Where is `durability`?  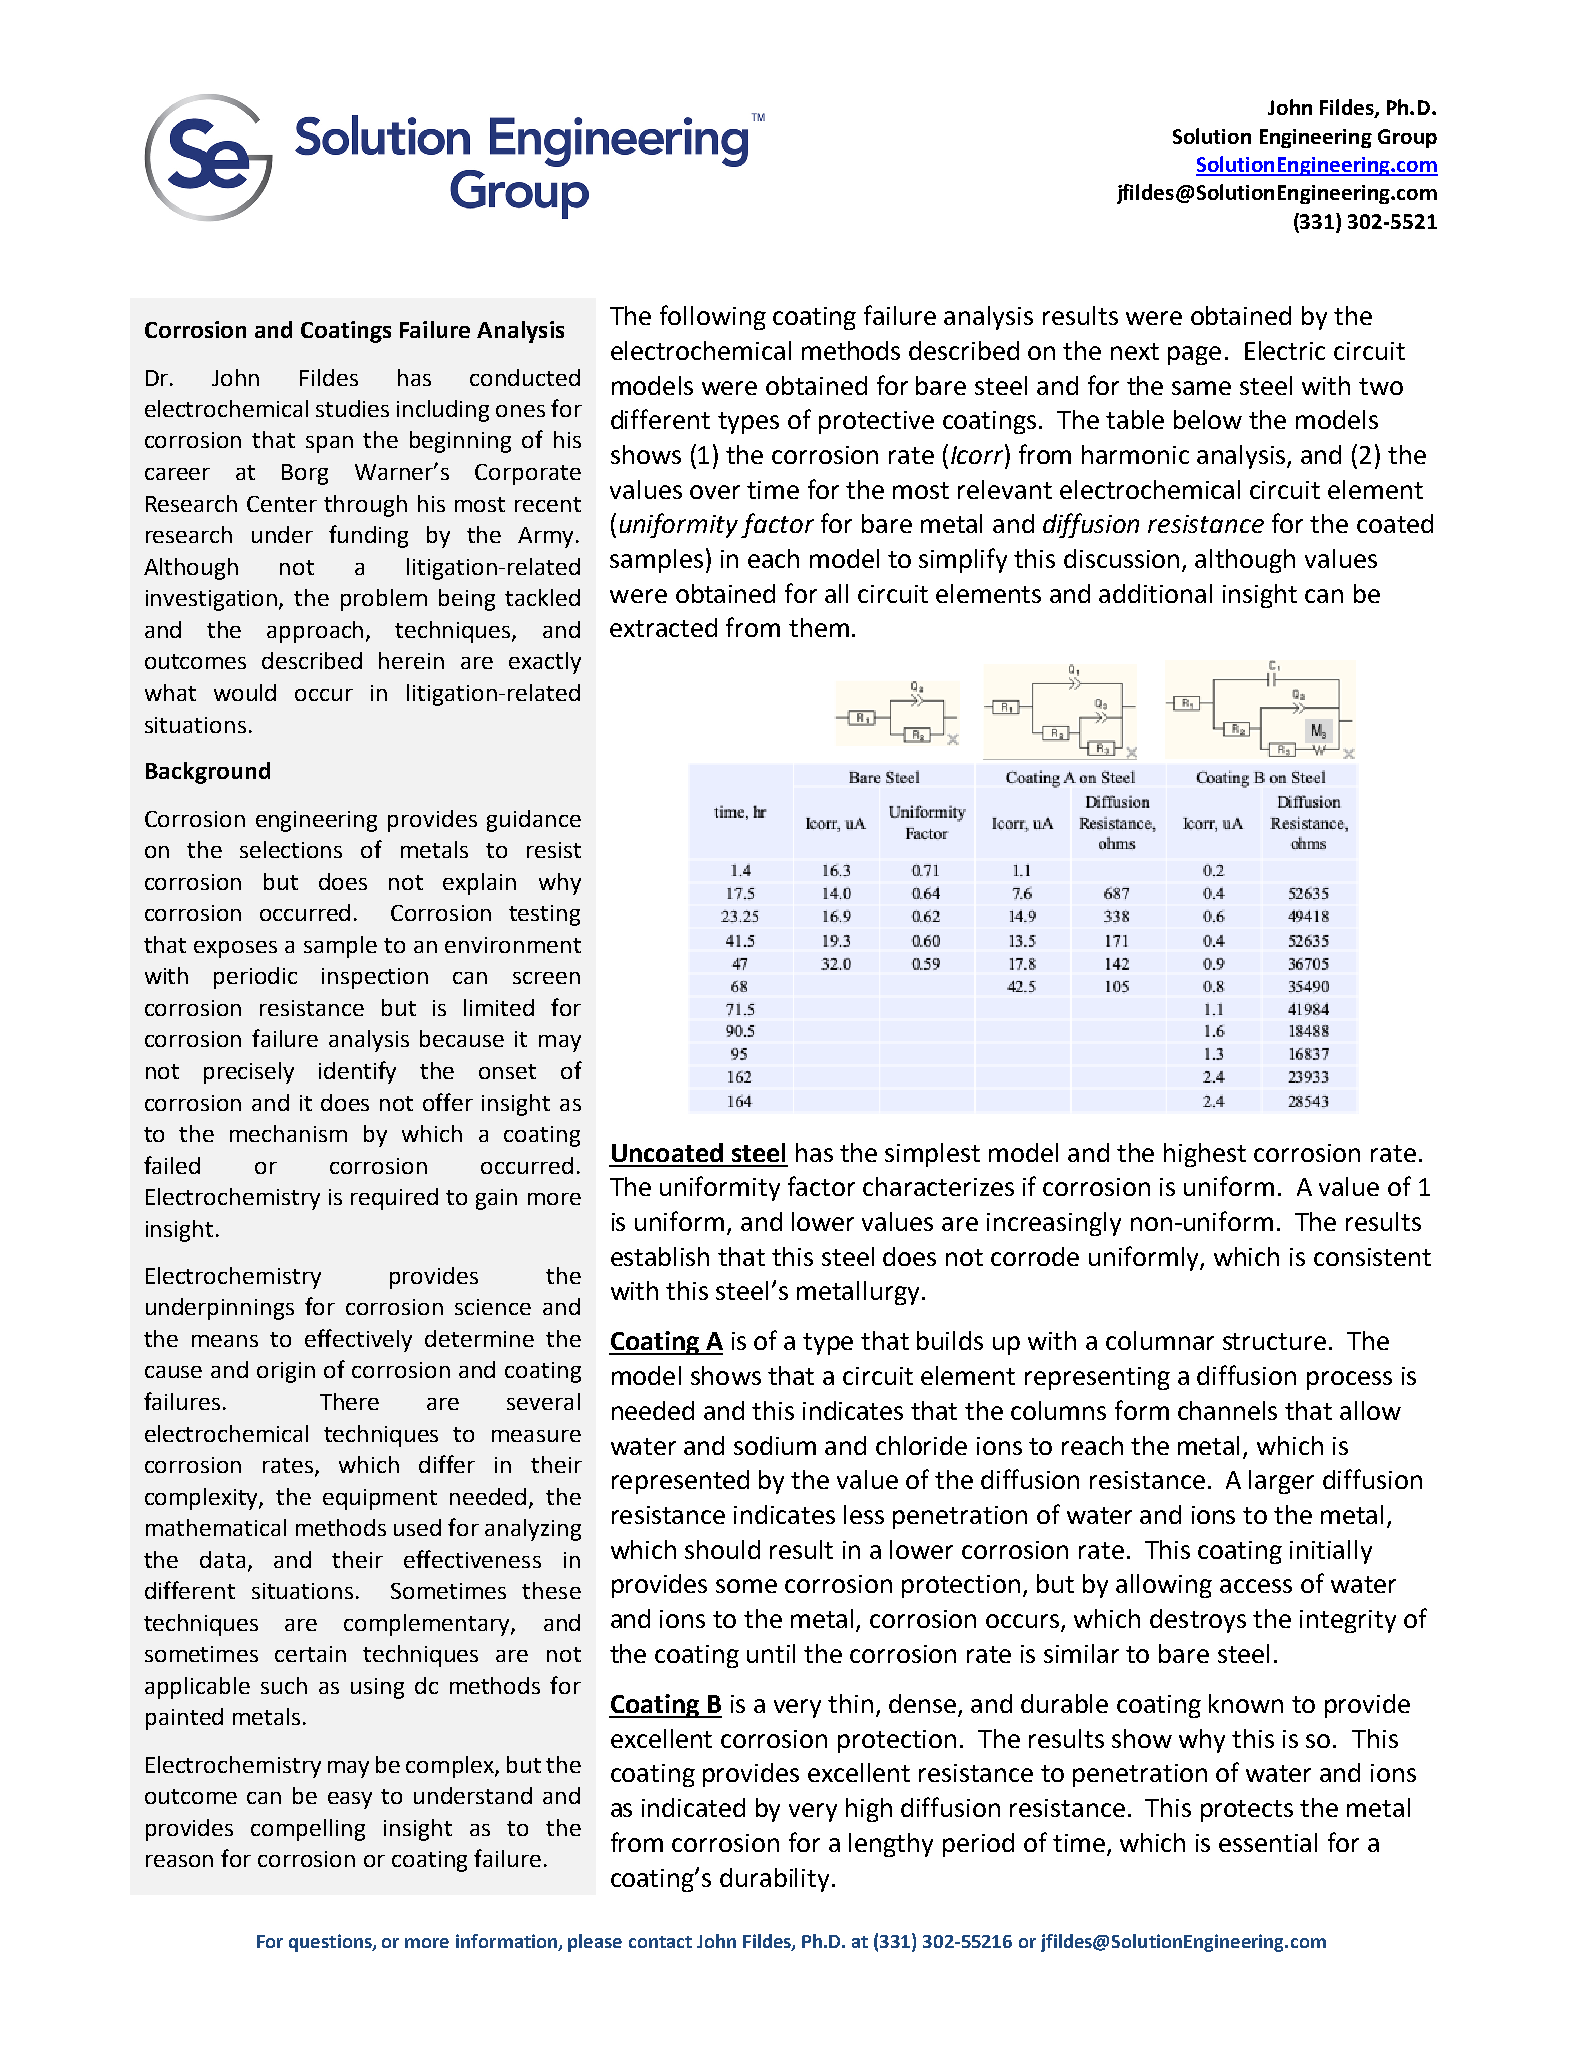
durability is located at coordinates (774, 1880).
